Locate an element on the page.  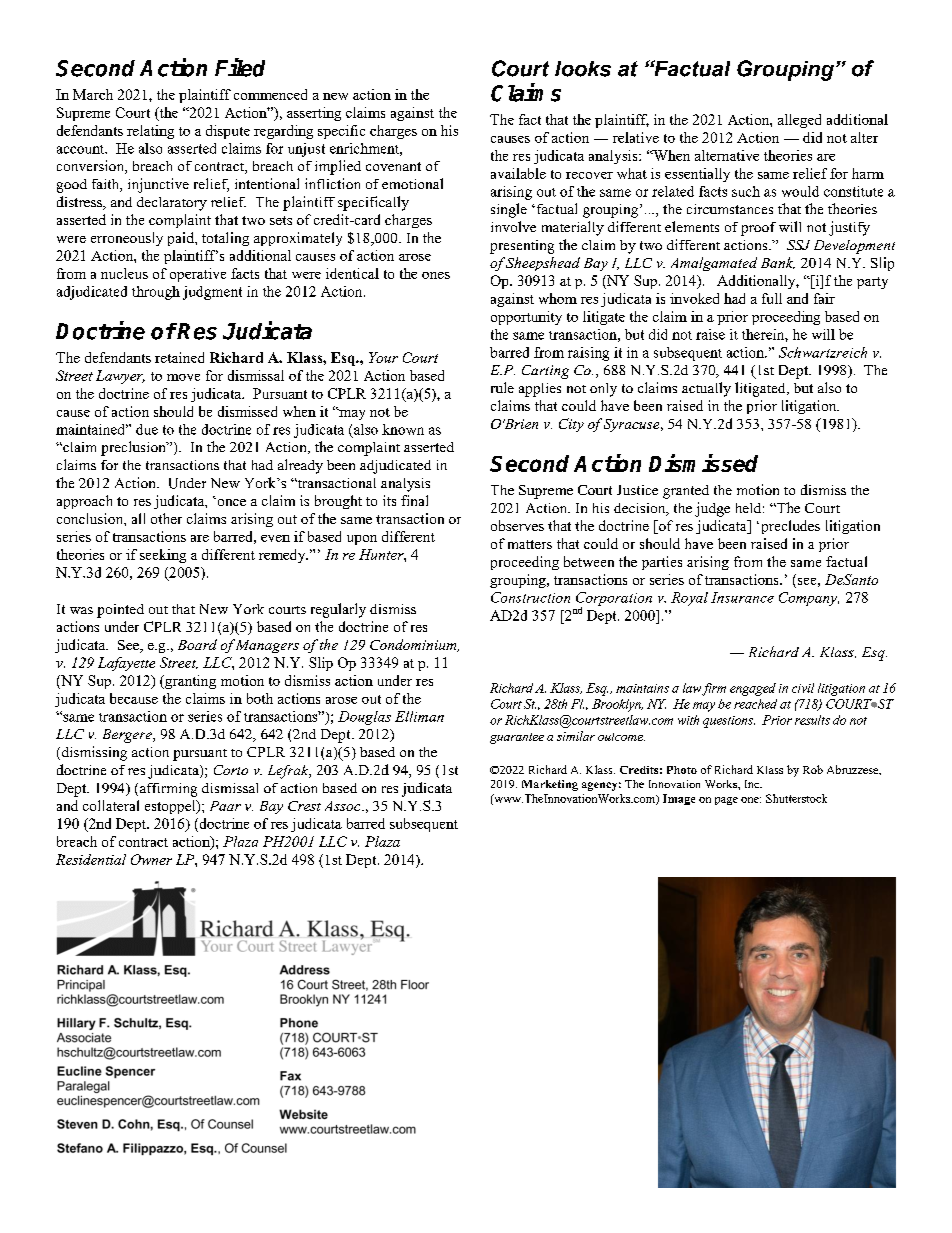
Marketing is located at coordinates (550, 785).
